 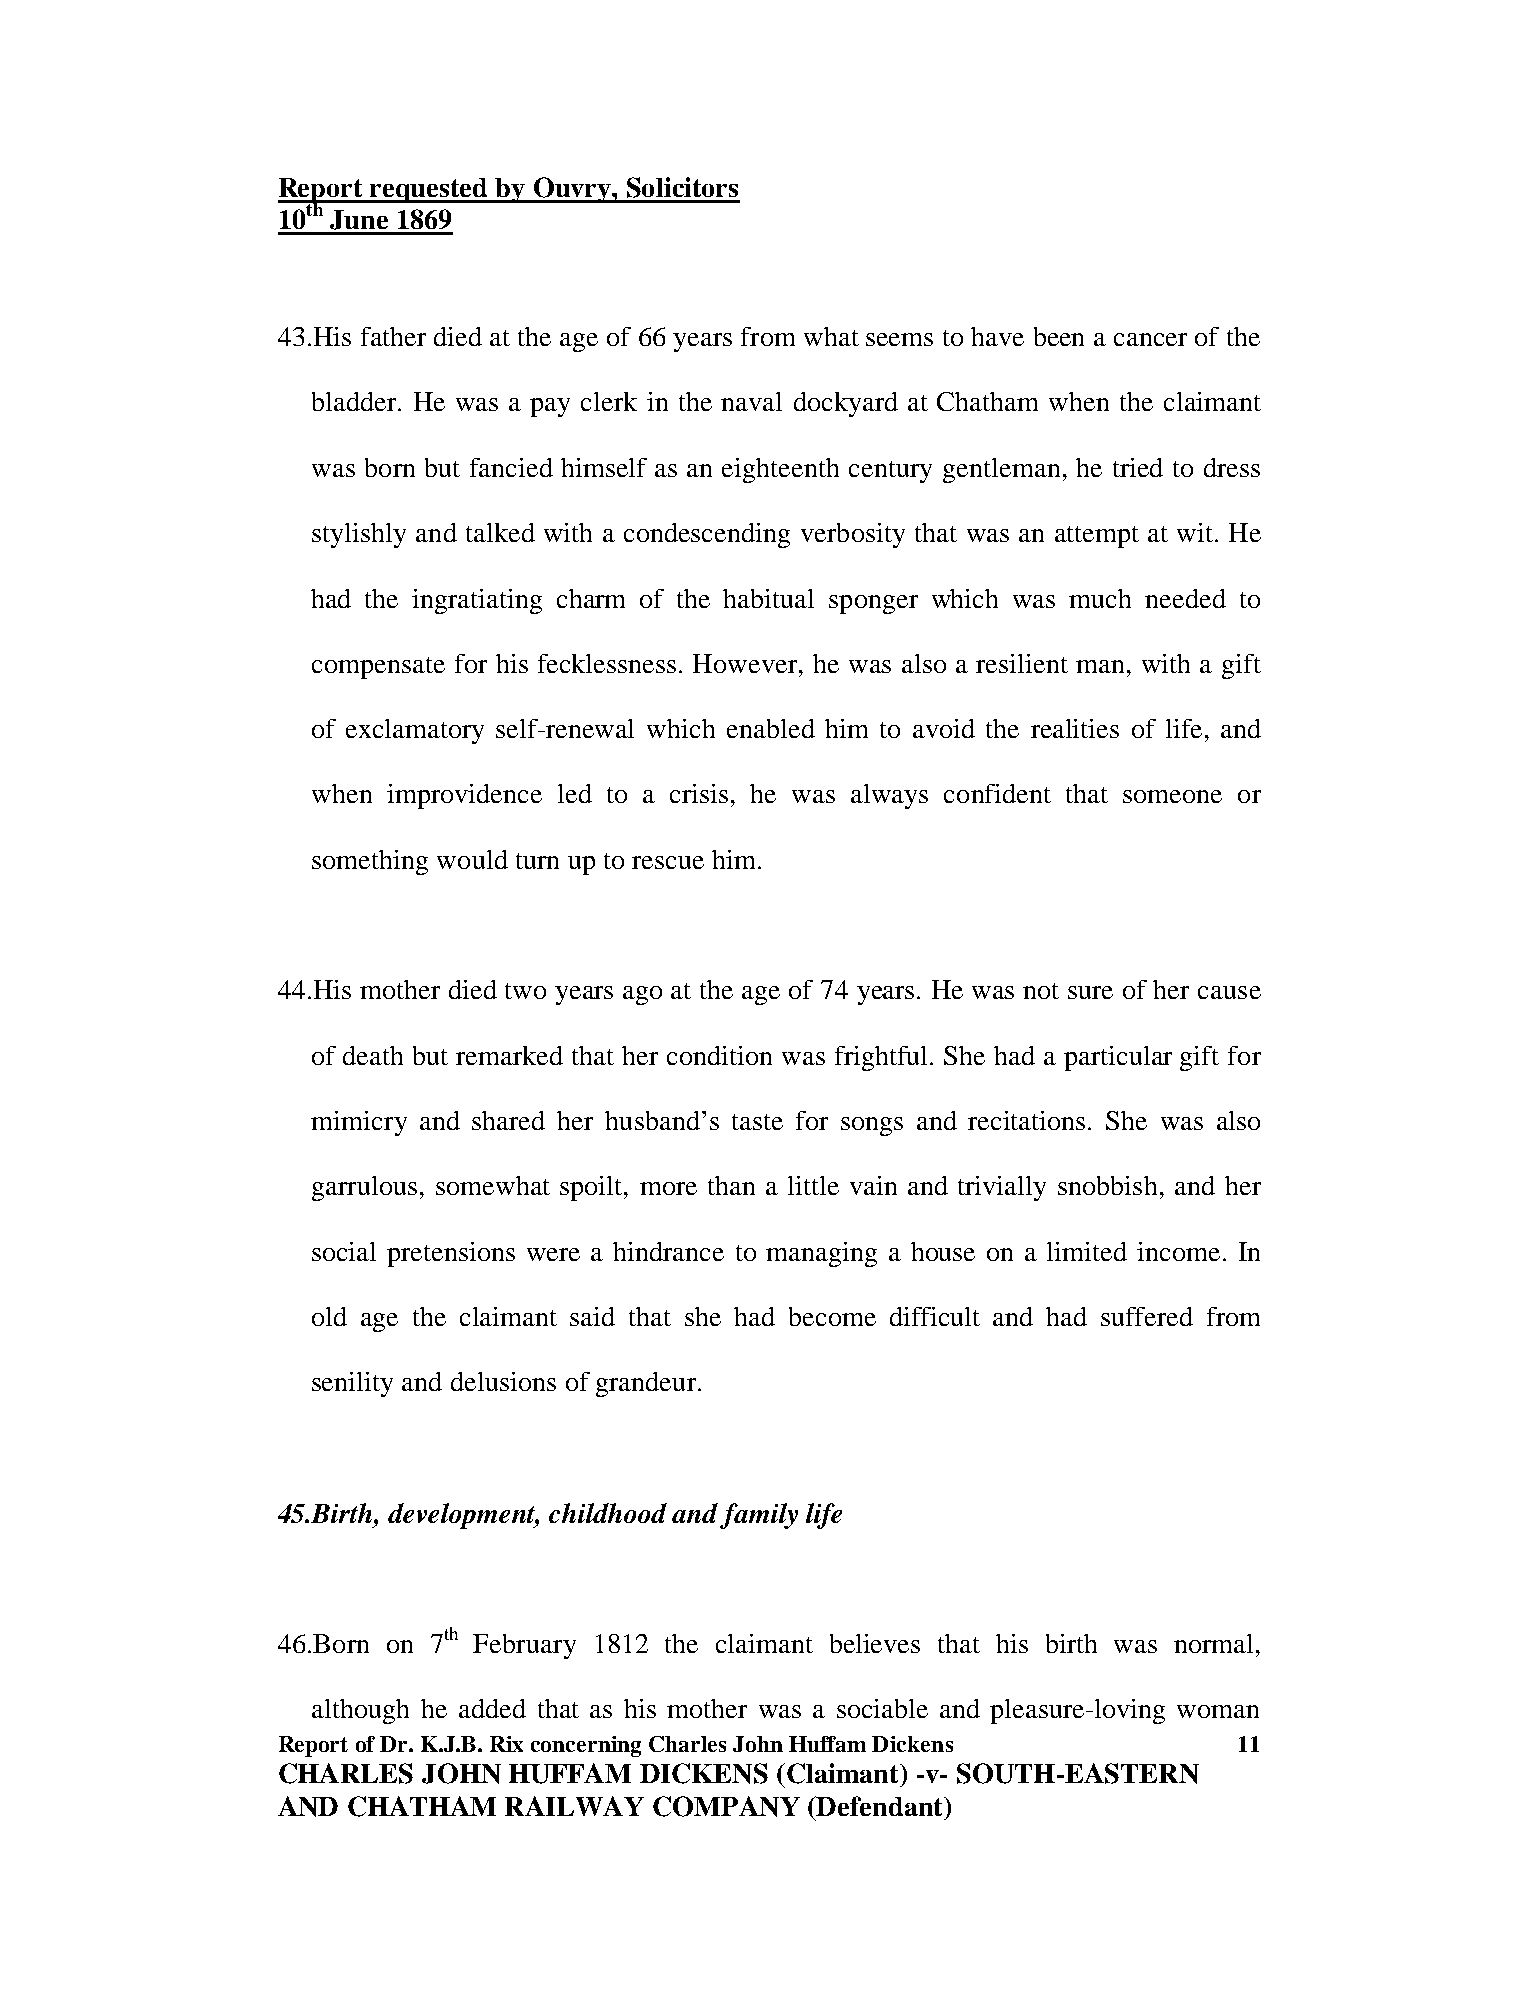 I want to click on much, so click(x=1100, y=598).
